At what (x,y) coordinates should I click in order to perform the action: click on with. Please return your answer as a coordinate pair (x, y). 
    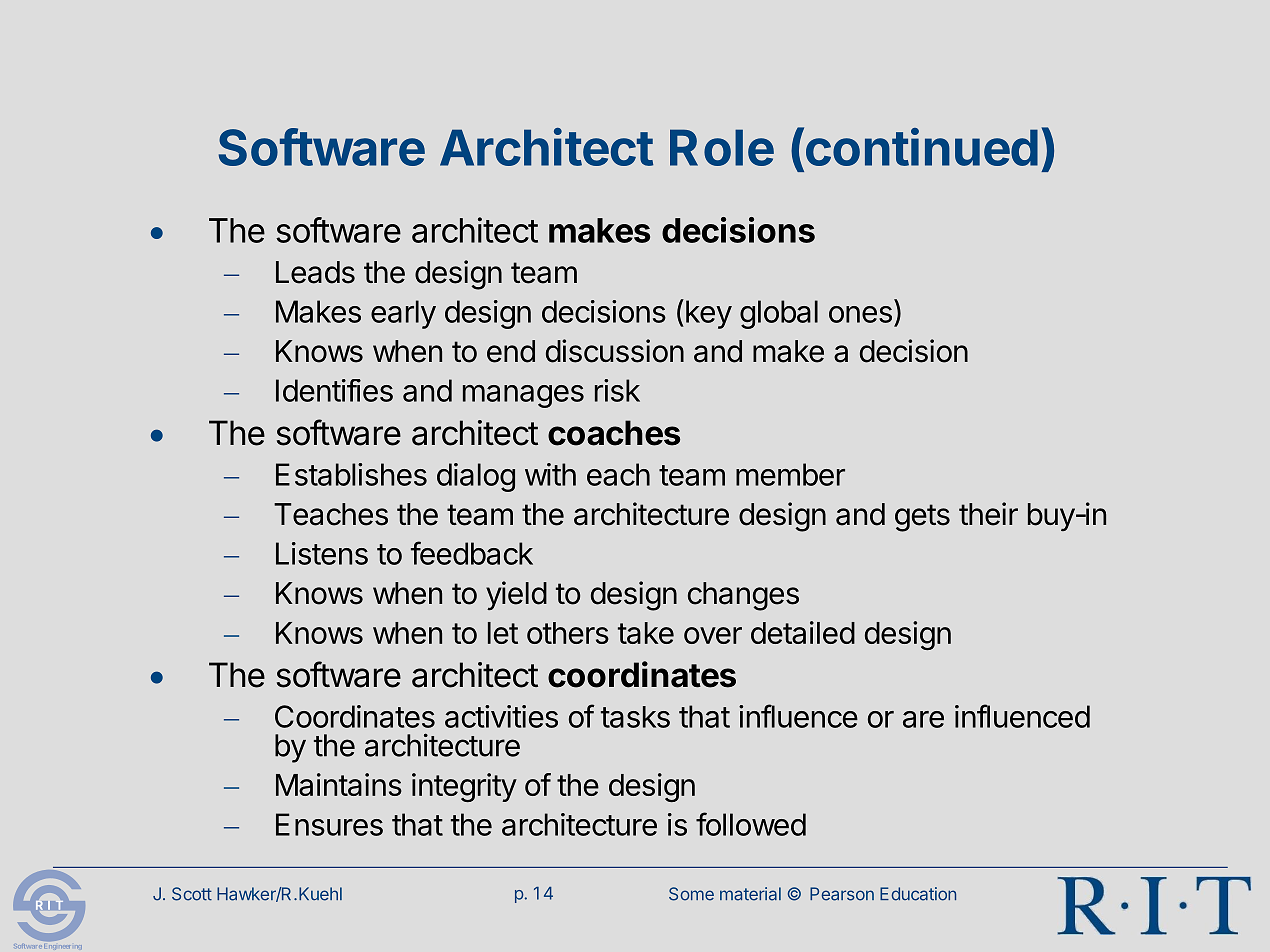
    Looking at the image, I should click on (550, 474).
